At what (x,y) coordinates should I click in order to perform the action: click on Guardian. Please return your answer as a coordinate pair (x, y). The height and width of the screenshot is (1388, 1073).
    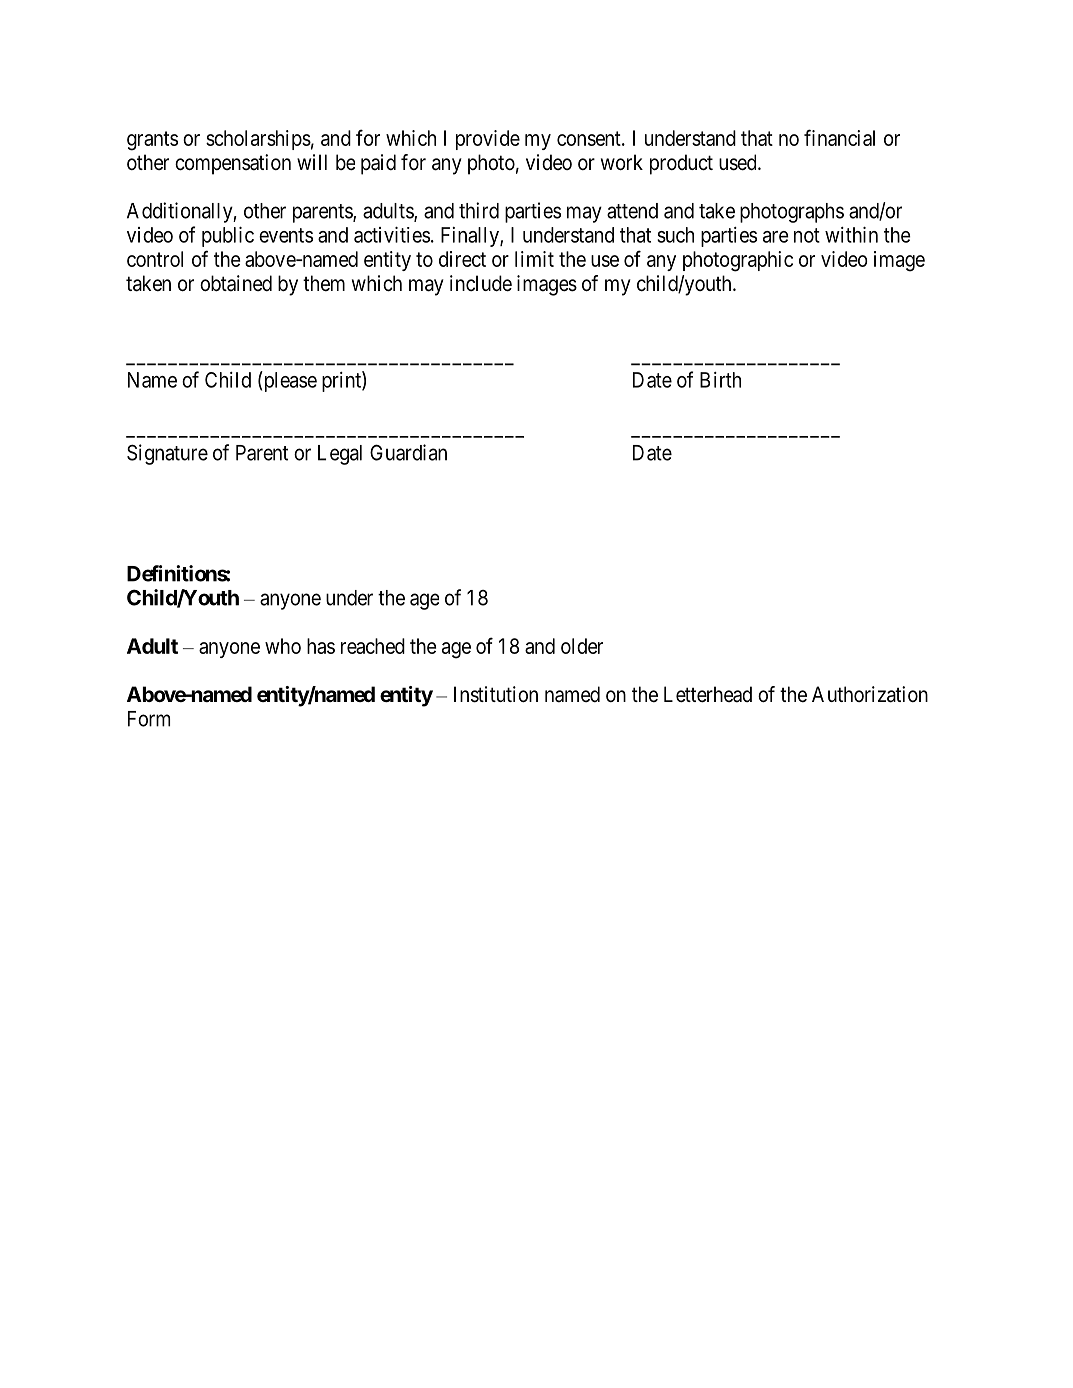
    Looking at the image, I should click on (408, 452).
